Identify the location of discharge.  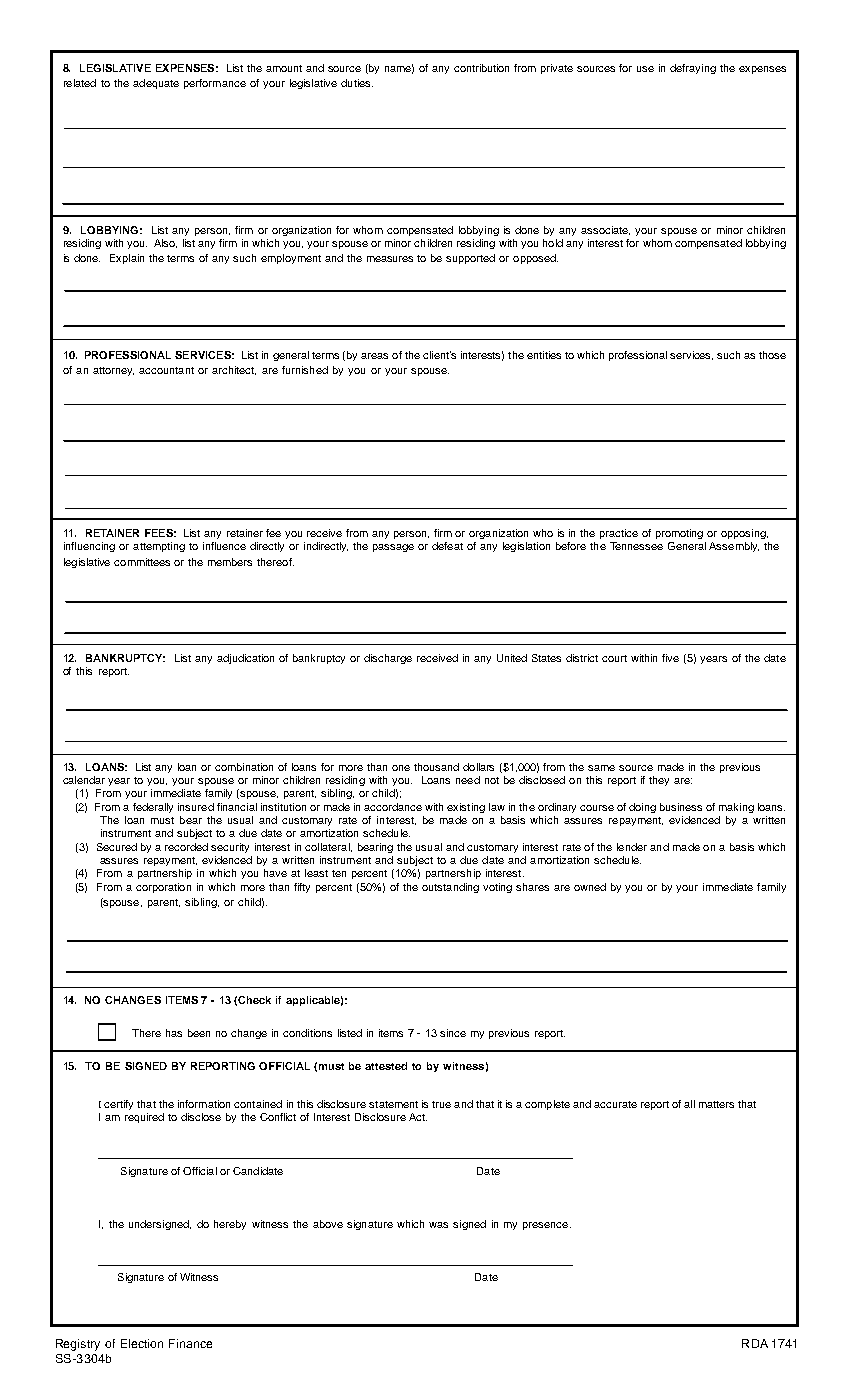
(388, 659).
